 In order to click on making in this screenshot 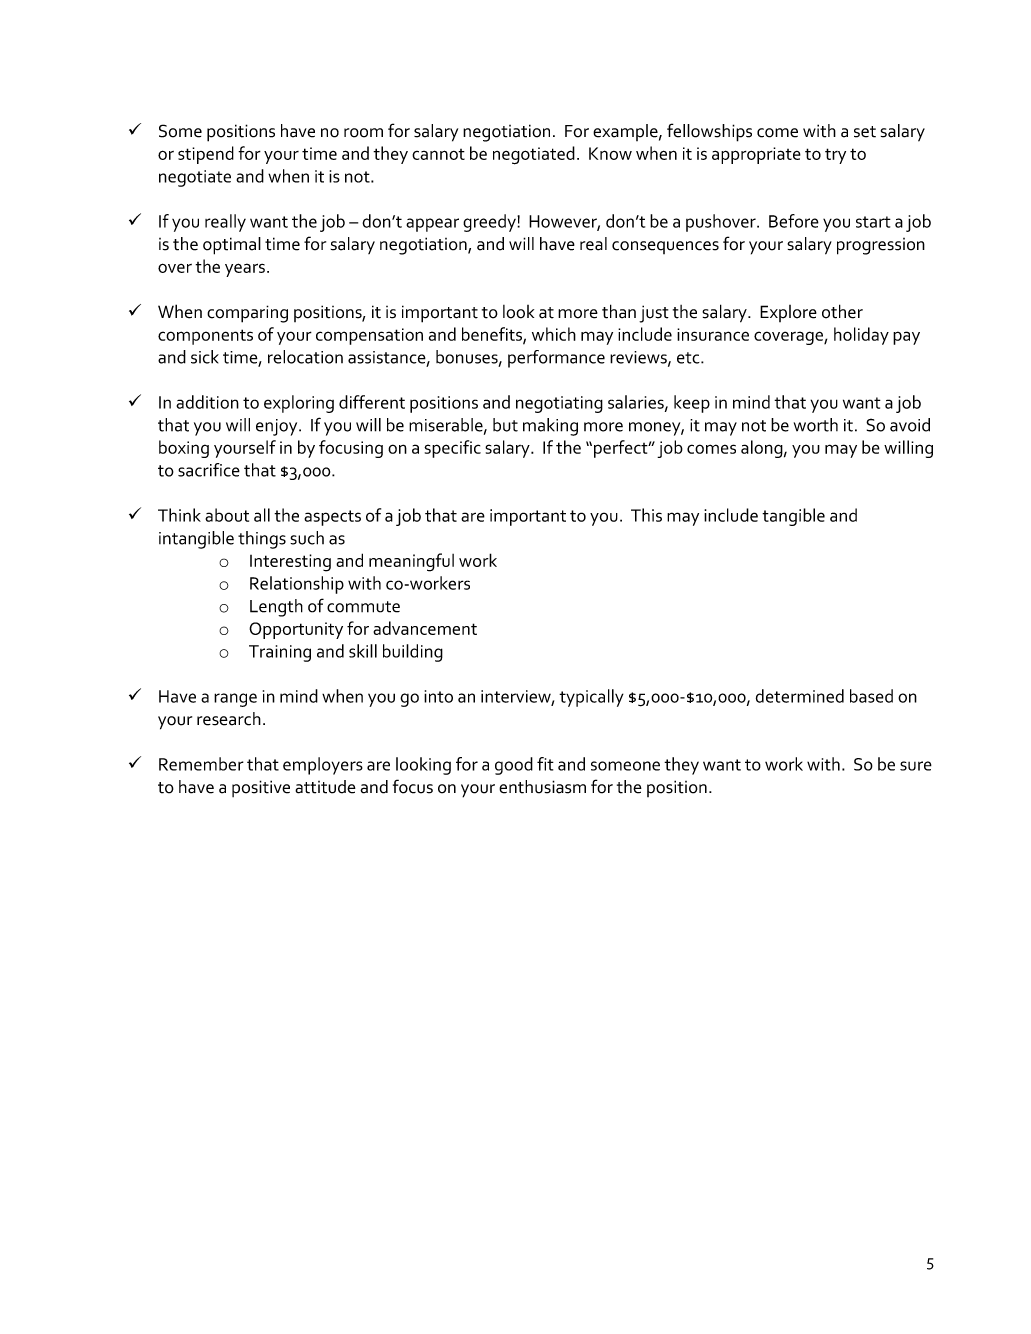, I will do `click(550, 427)`.
